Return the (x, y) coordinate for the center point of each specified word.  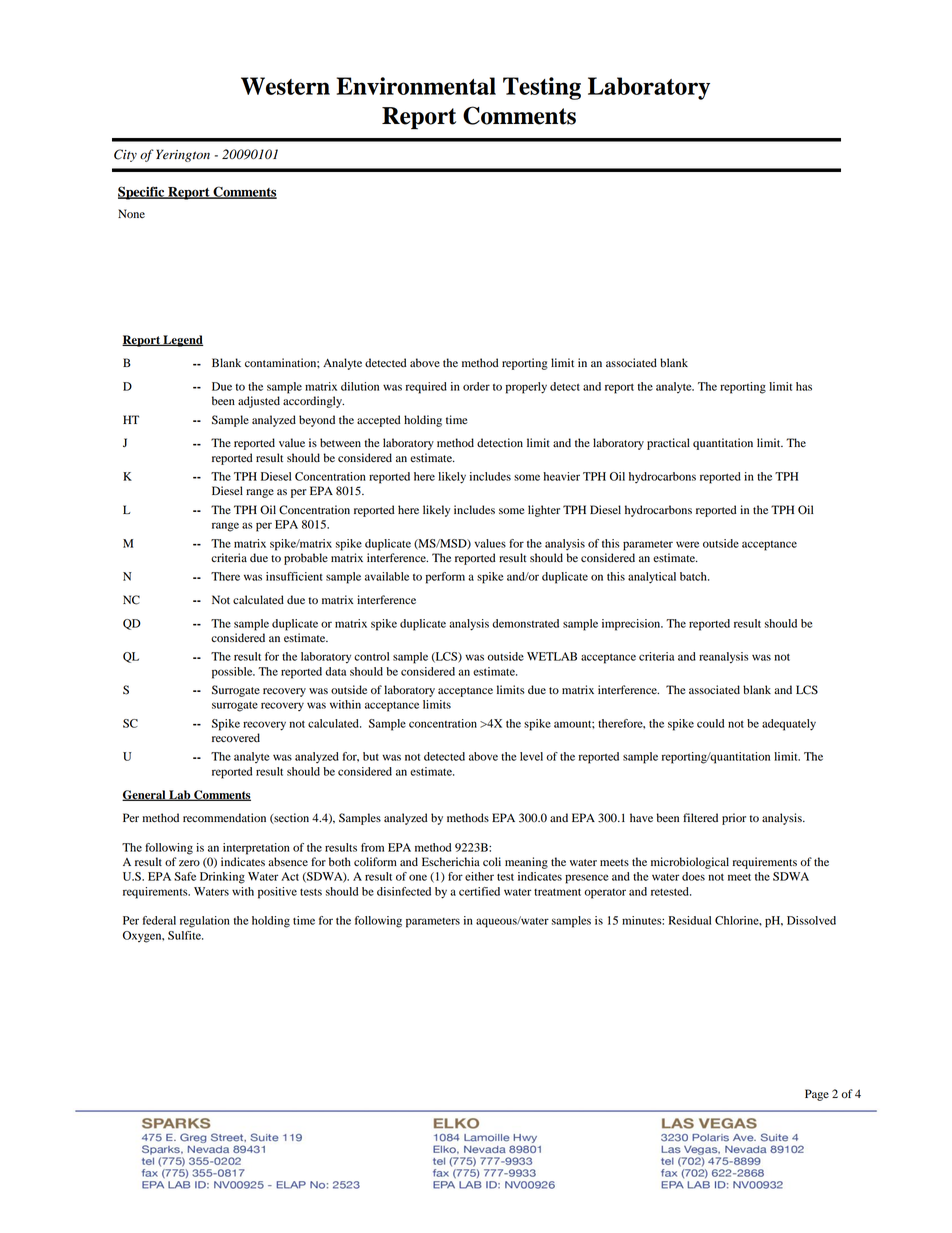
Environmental (416, 86)
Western (285, 86)
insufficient (294, 576)
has (804, 386)
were (687, 544)
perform (445, 578)
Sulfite (185, 935)
